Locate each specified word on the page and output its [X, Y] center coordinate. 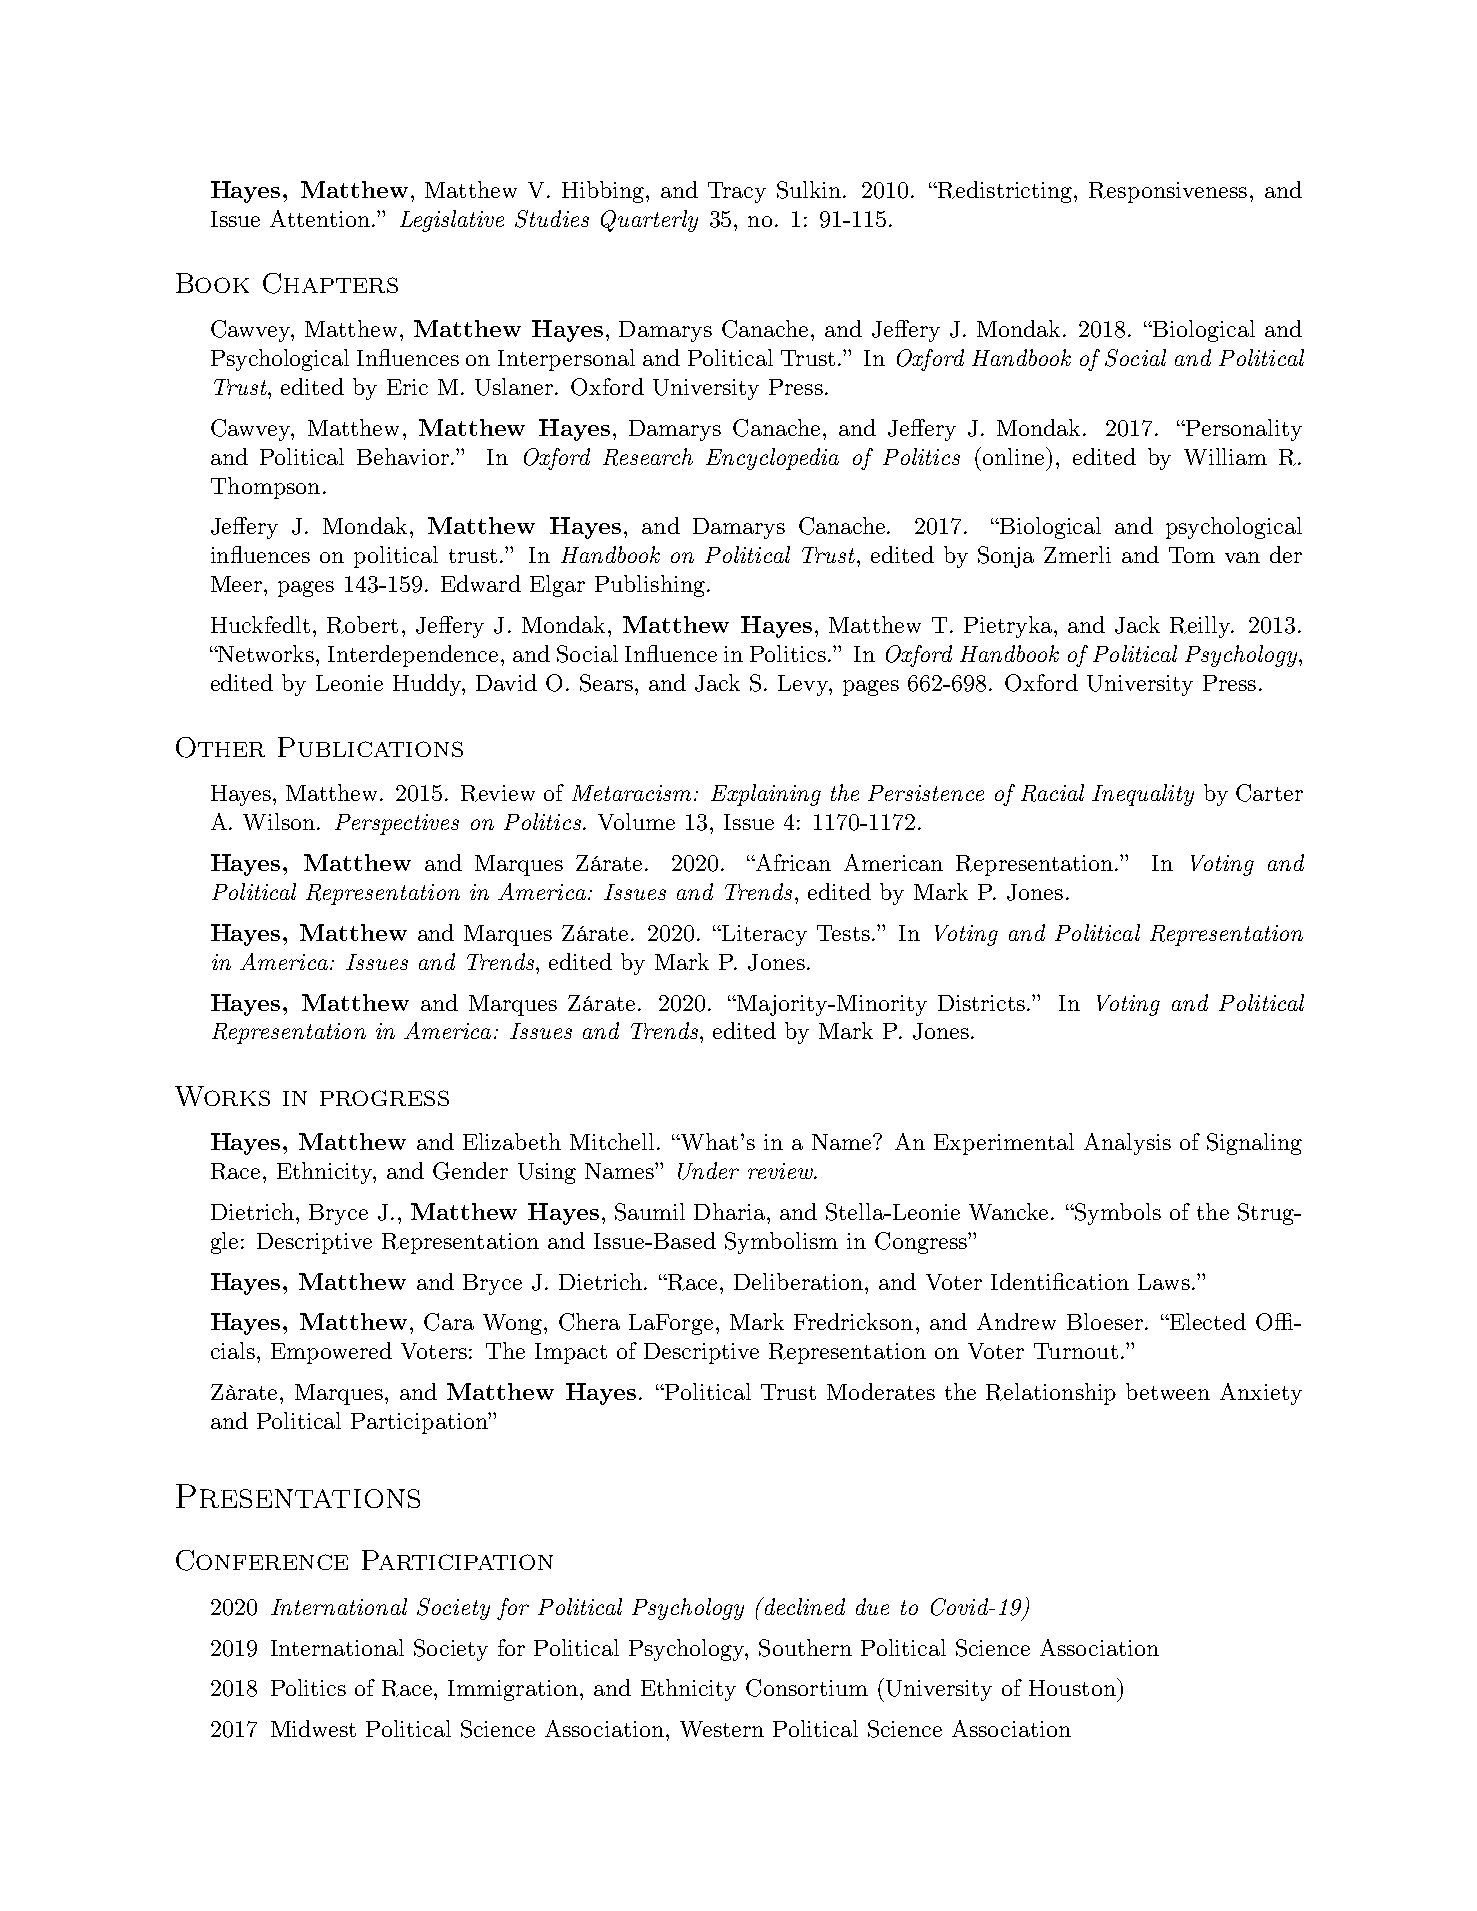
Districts [983, 1003]
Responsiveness [1168, 192]
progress [384, 1098]
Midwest [313, 1728]
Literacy [763, 935]
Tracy [737, 192]
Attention [320, 218]
